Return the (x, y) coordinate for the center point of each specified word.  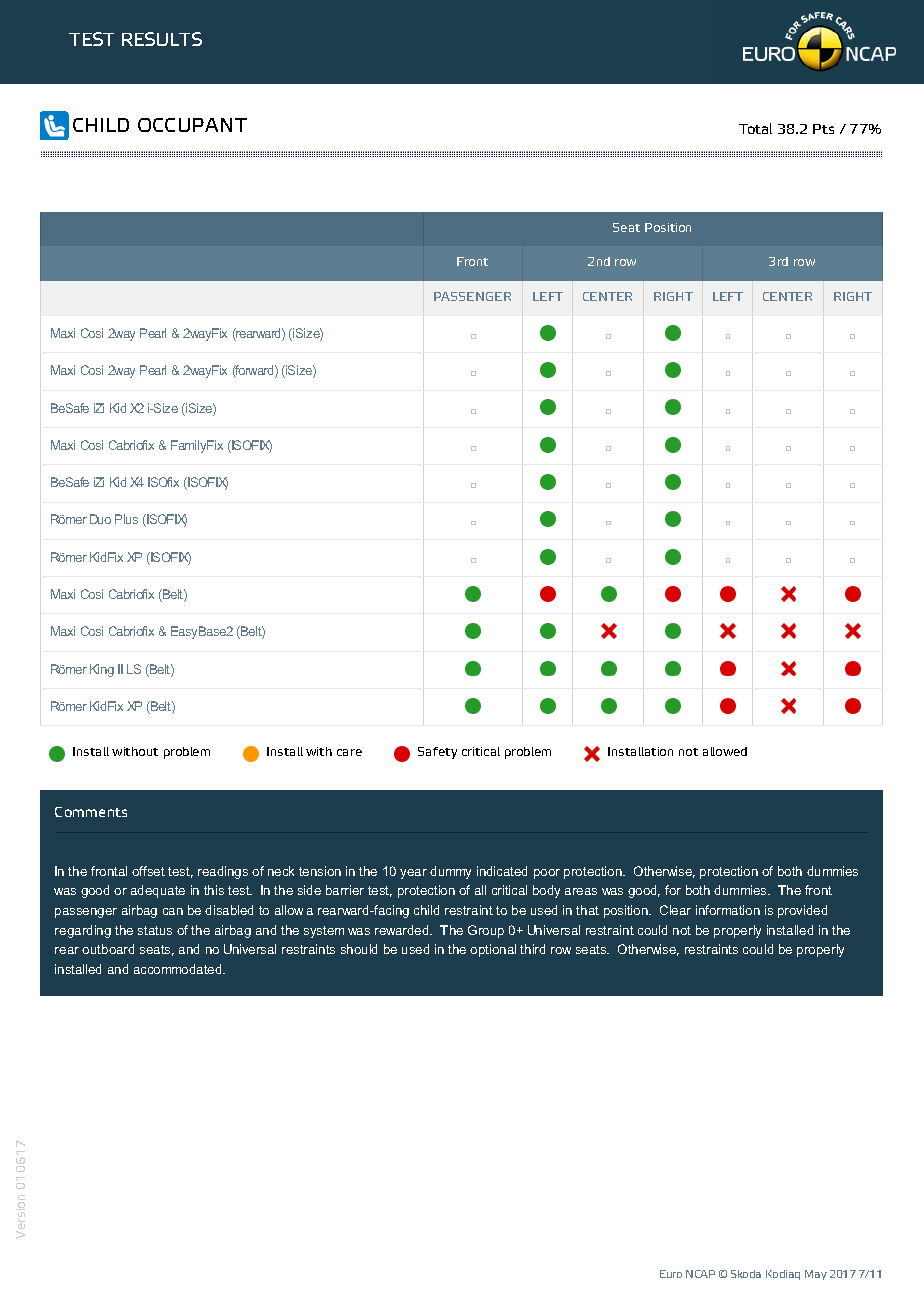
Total (755, 128)
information (728, 910)
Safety (437, 753)
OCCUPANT (192, 125)
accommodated (179, 969)
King (102, 670)
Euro (671, 1274)
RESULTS (162, 39)
